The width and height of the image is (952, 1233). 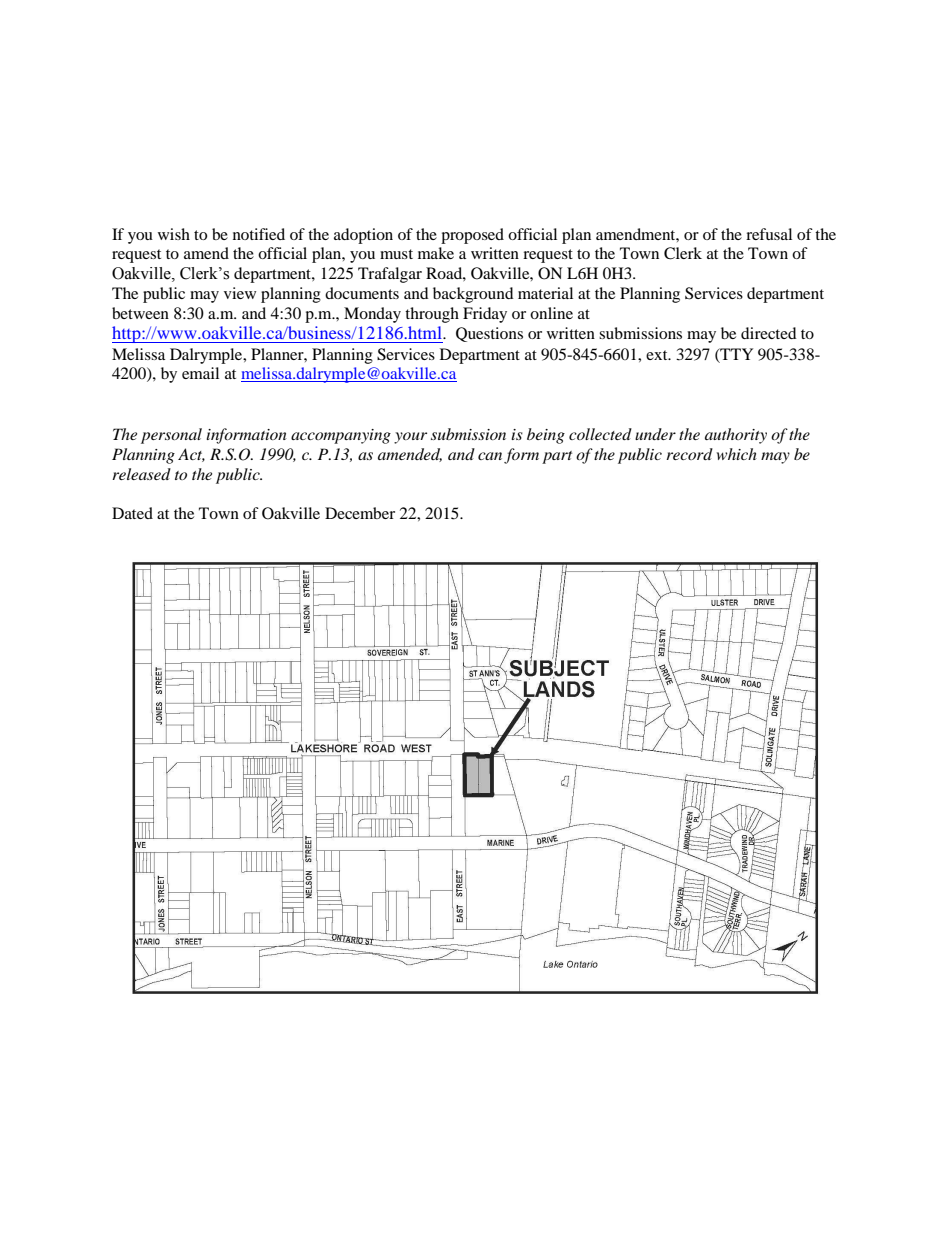 I want to click on Questions, so click(x=489, y=334).
